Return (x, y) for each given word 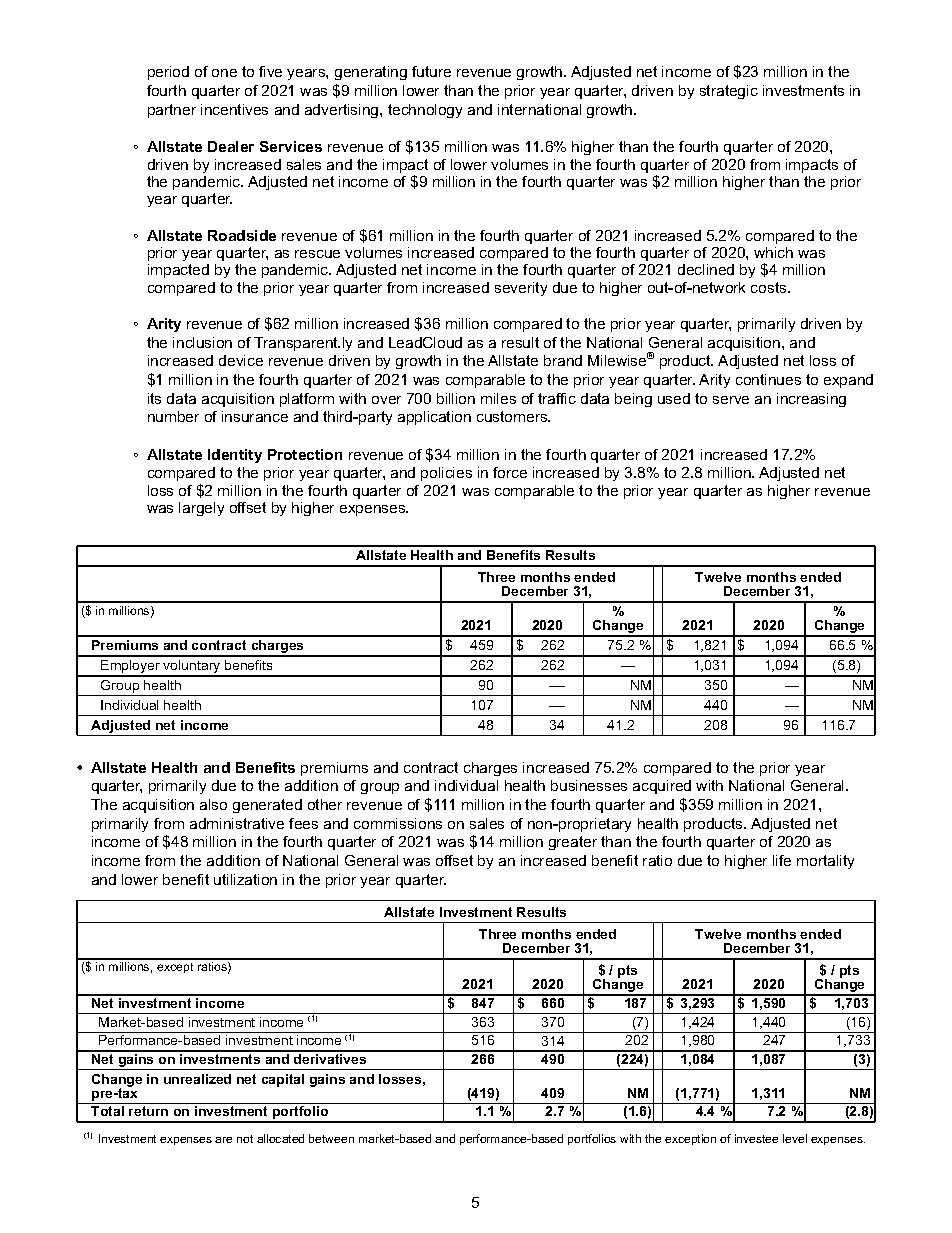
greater (573, 843)
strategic (729, 92)
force (510, 472)
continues (768, 379)
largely (201, 509)
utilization (245, 879)
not (245, 1139)
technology (425, 111)
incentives (234, 109)
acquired (662, 787)
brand (563, 360)
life (782, 860)
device (241, 360)
